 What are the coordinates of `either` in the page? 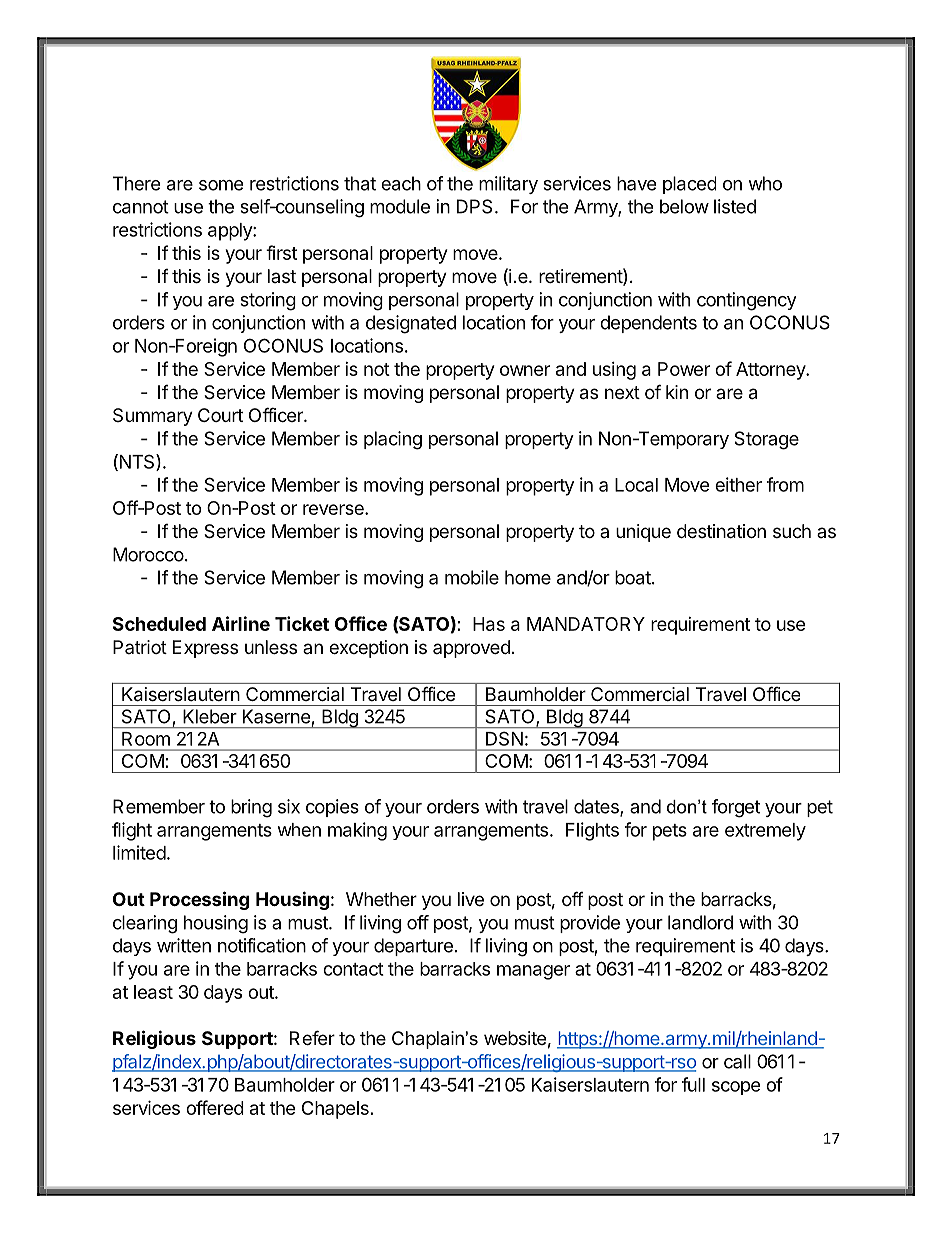 It's located at (738, 484).
